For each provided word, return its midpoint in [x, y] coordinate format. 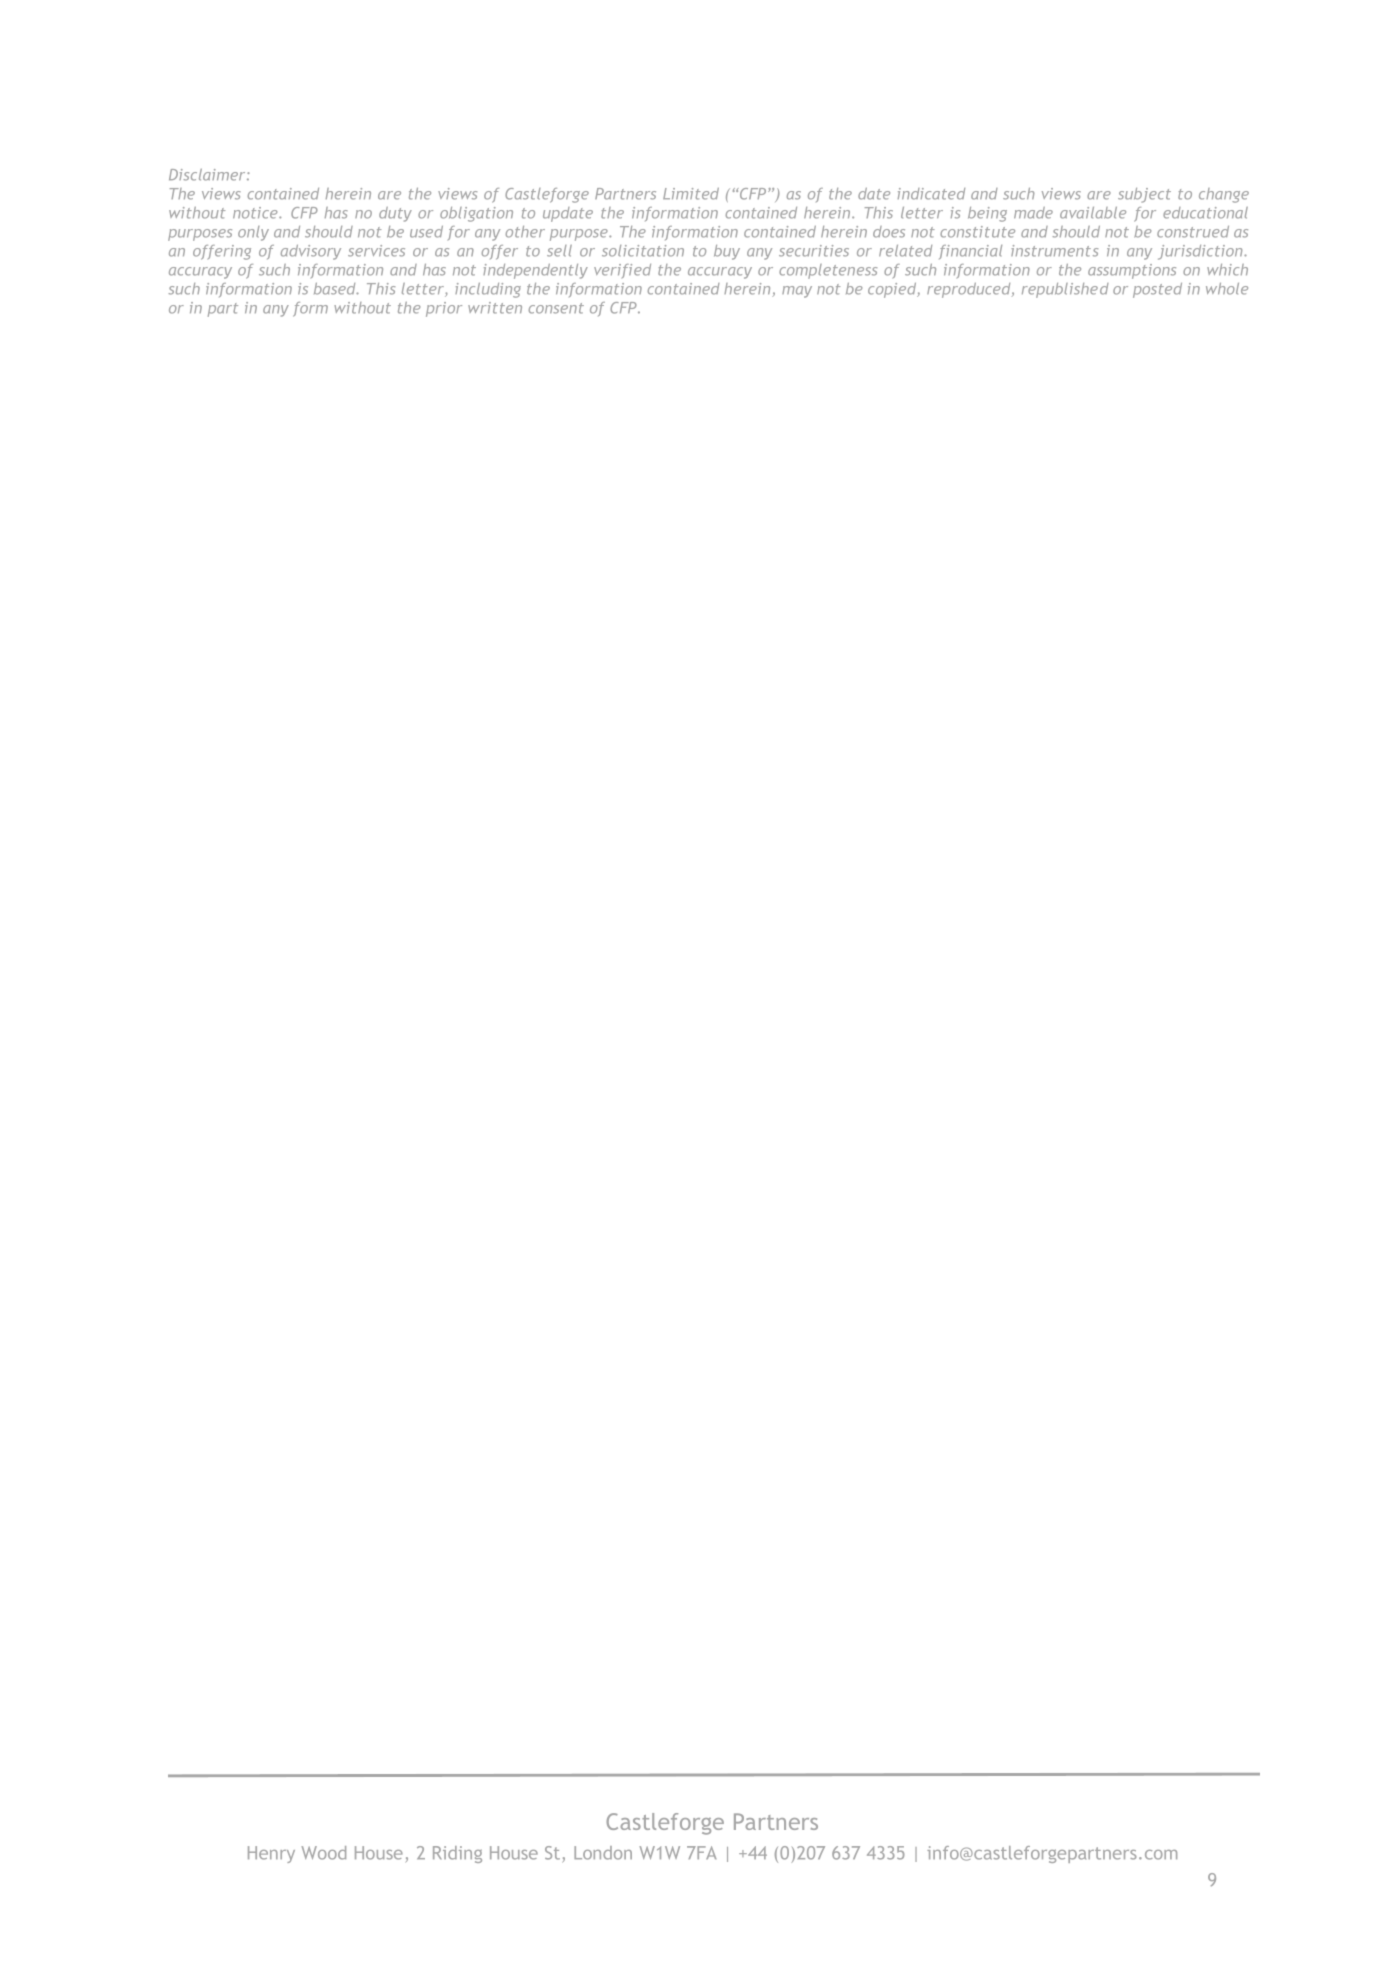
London [603, 1853]
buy [727, 252]
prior [444, 309]
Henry [271, 1854]
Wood [323, 1853]
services [376, 251]
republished [1065, 290]
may [797, 292]
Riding [457, 1854]
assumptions [1132, 271]
